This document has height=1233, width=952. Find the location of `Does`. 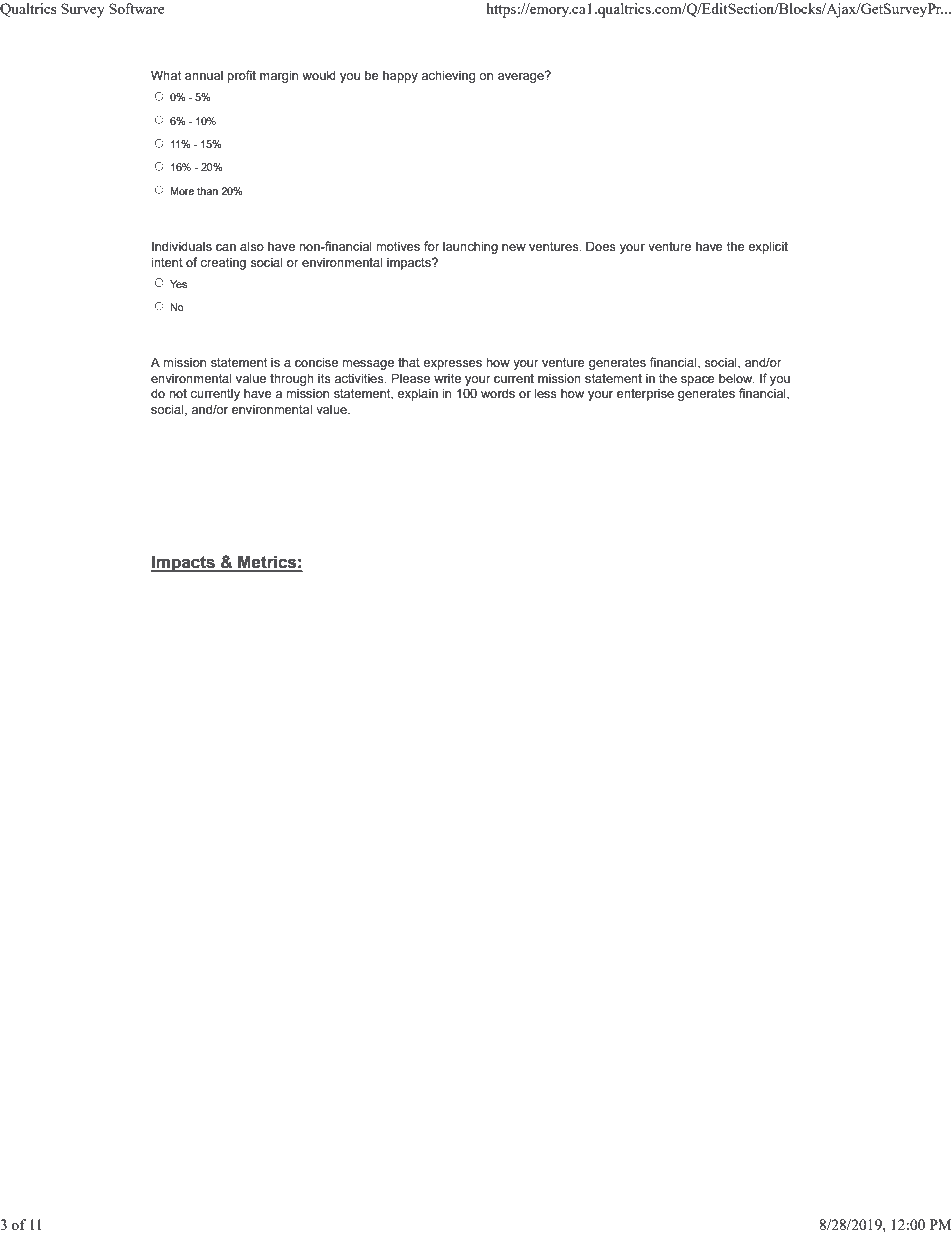

Does is located at coordinates (601, 246).
